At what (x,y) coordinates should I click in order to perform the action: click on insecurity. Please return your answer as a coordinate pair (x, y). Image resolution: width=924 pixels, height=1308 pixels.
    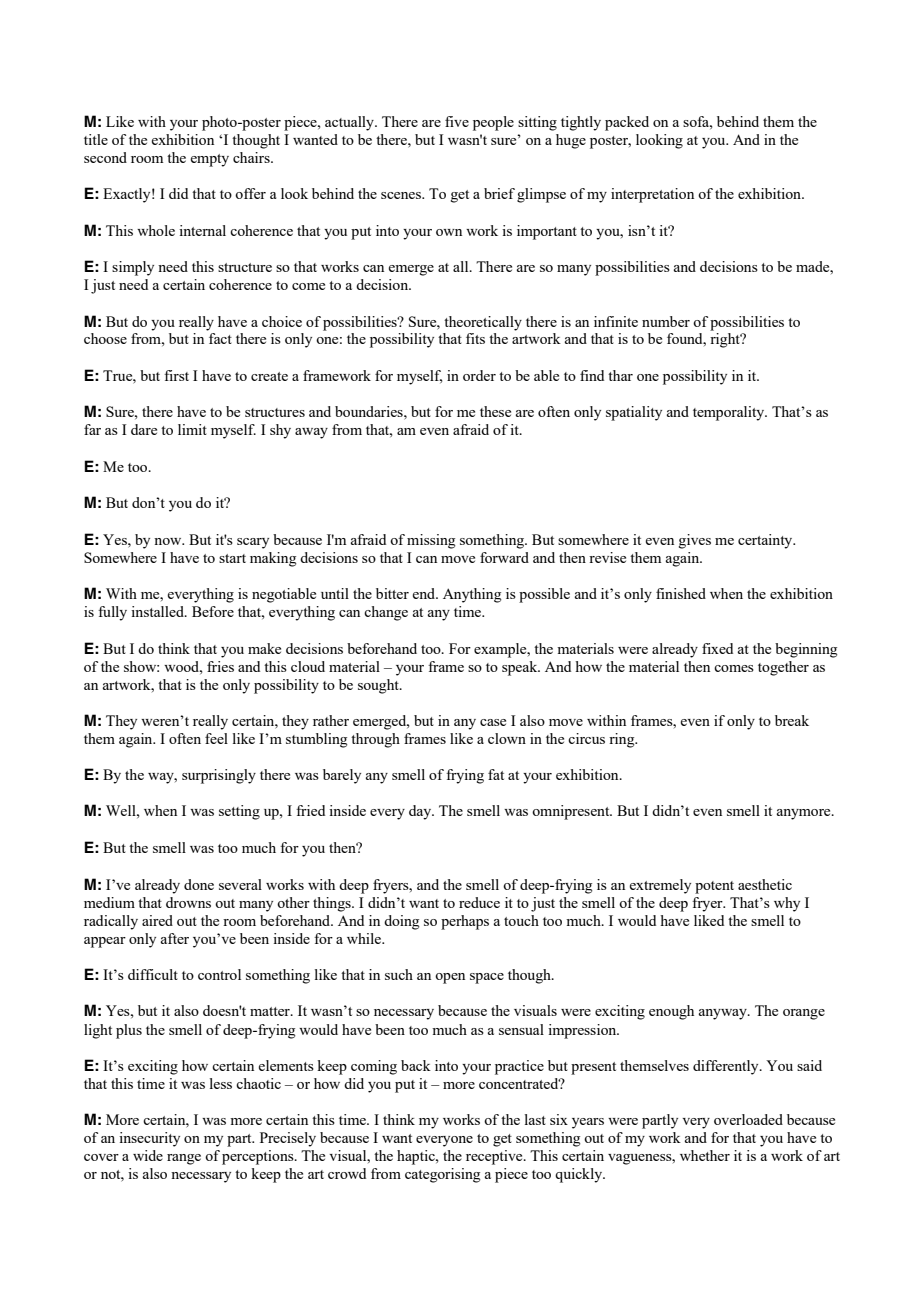
    Looking at the image, I should click on (149, 1139).
